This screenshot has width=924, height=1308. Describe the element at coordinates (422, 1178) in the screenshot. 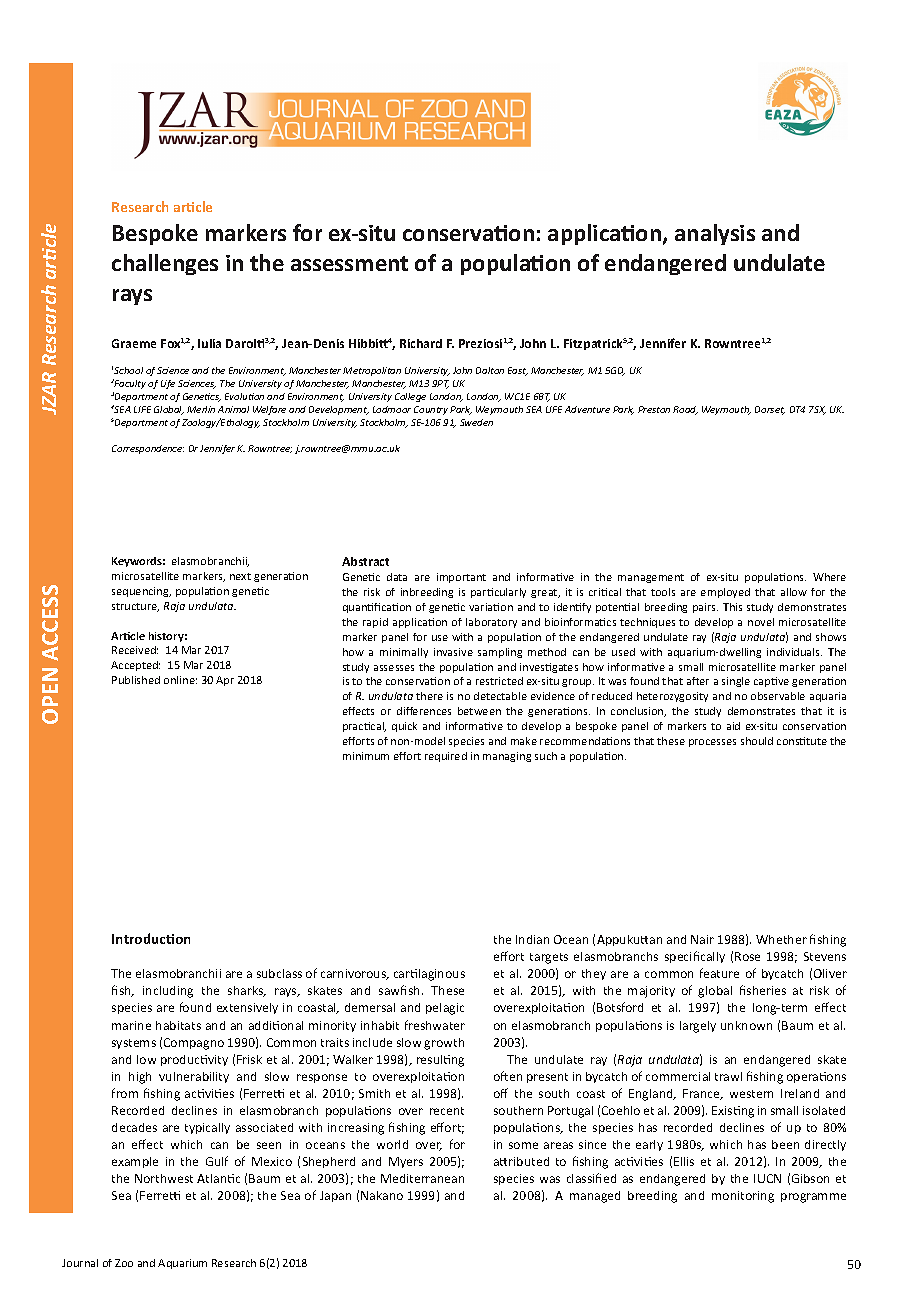

I see `Mediterranean` at that location.
